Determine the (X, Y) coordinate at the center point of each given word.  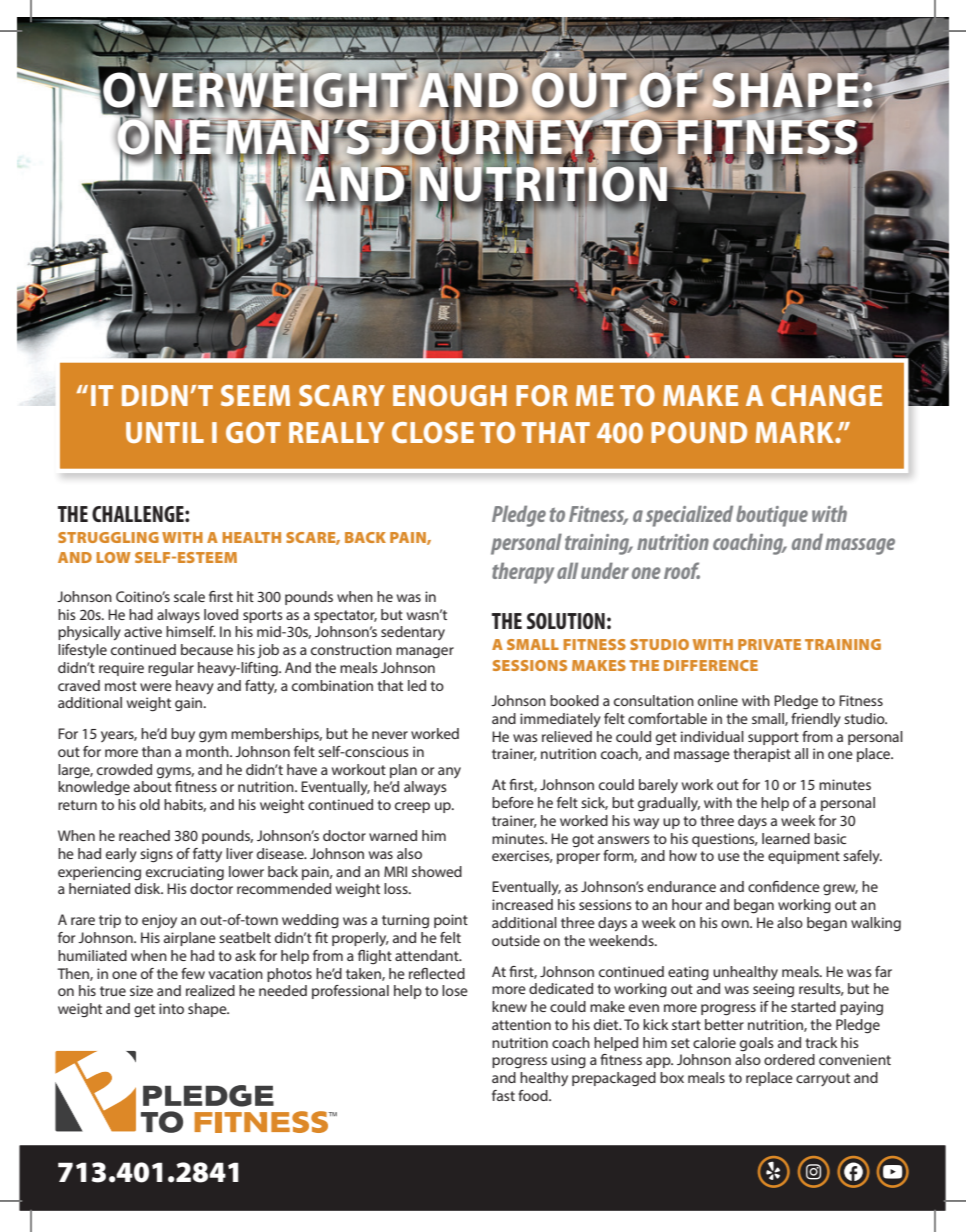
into (171, 1008)
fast (503, 1095)
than (156, 751)
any (449, 772)
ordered (789, 1059)
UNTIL (165, 432)
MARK (796, 432)
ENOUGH (450, 395)
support (773, 738)
